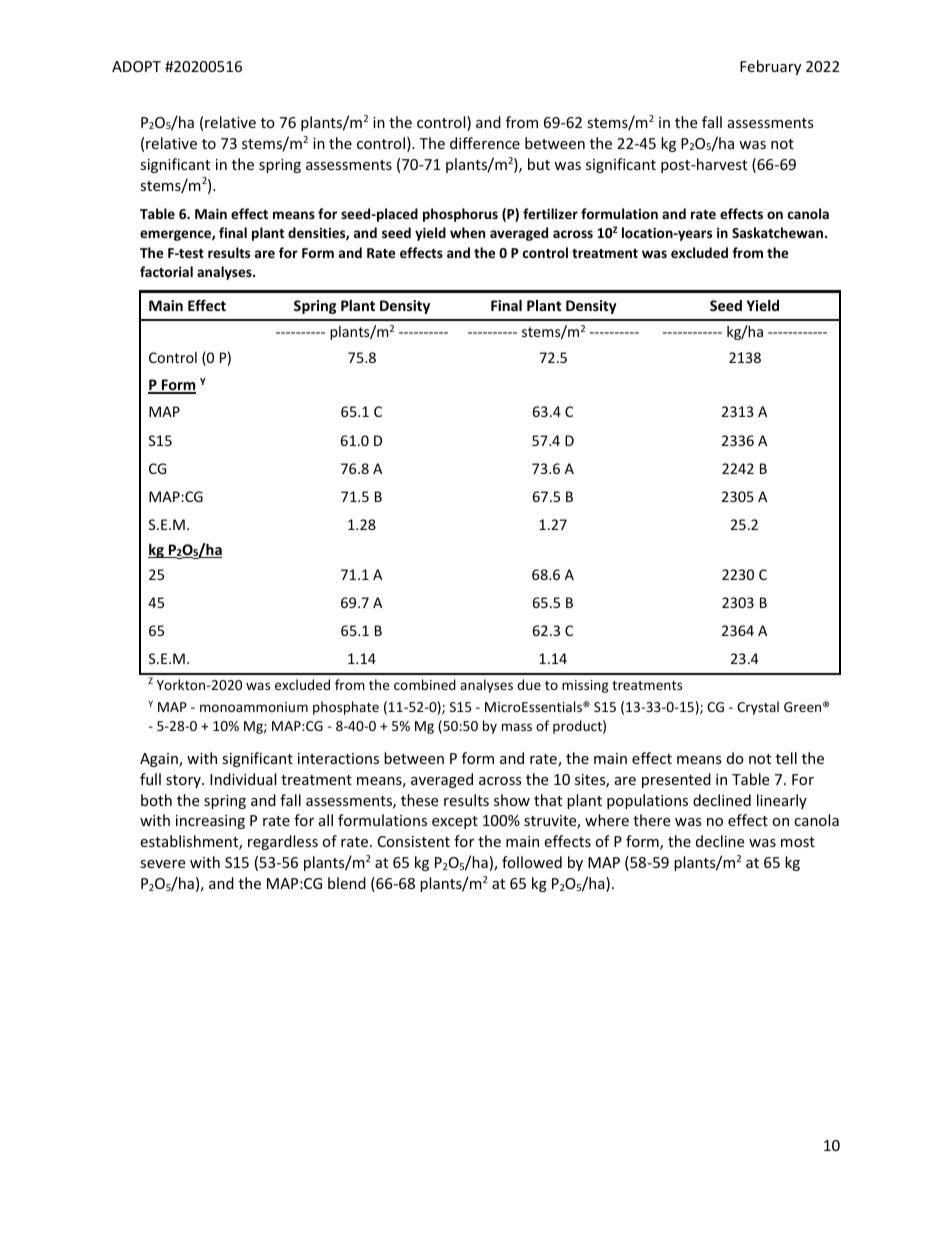  I want to click on most, so click(798, 842).
